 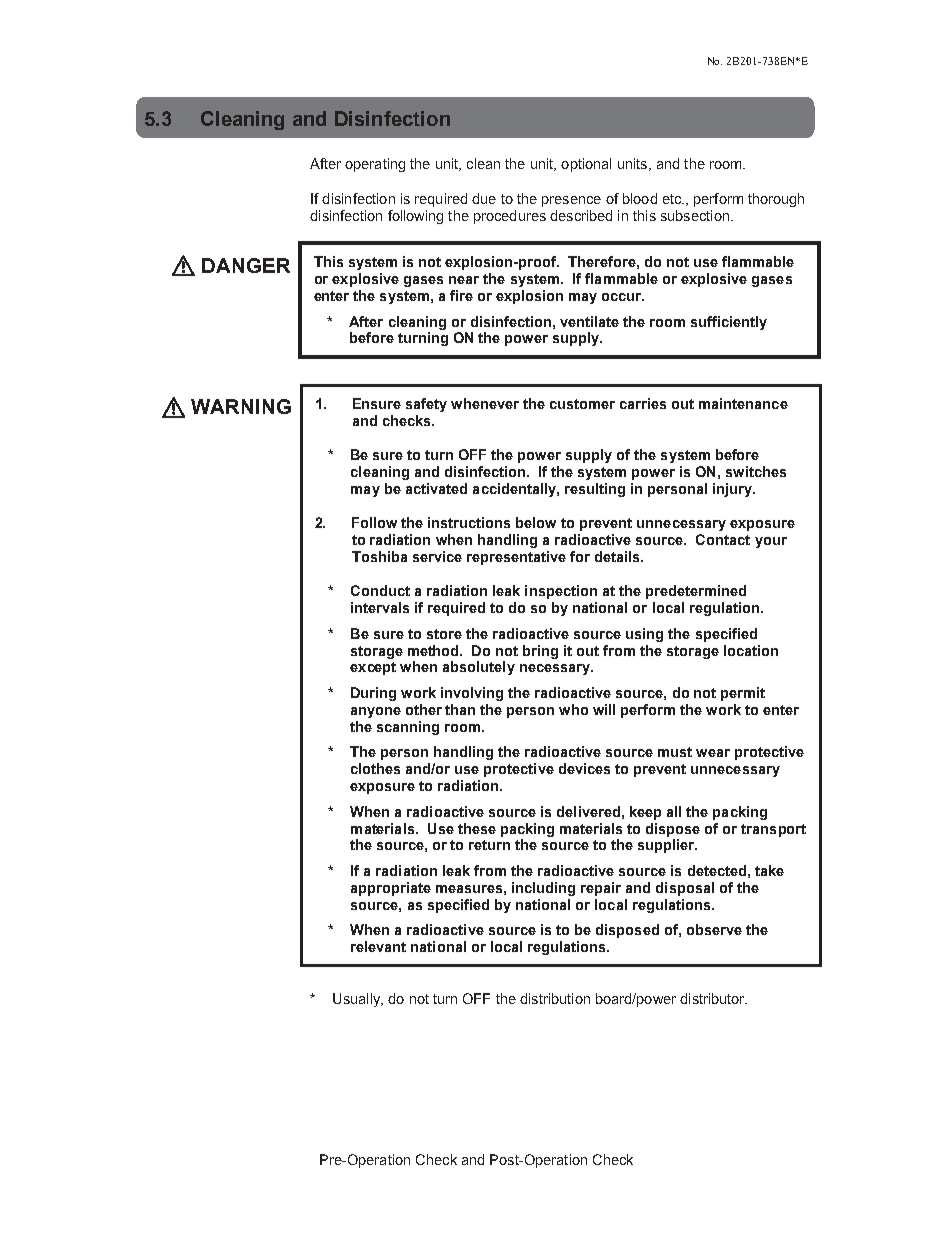 I want to click on activated, so click(x=436, y=488).
